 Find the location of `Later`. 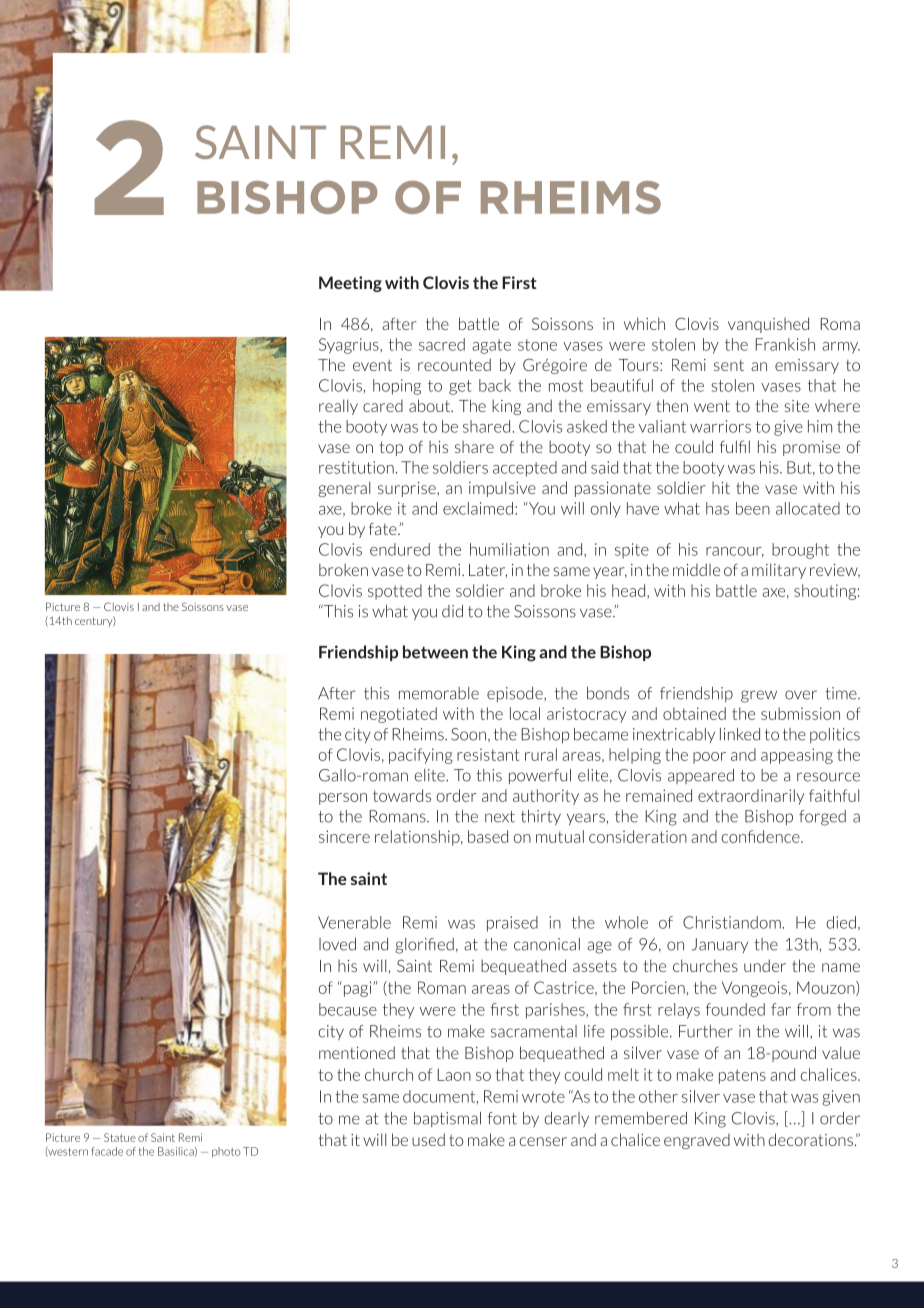

Later is located at coordinates (488, 571).
